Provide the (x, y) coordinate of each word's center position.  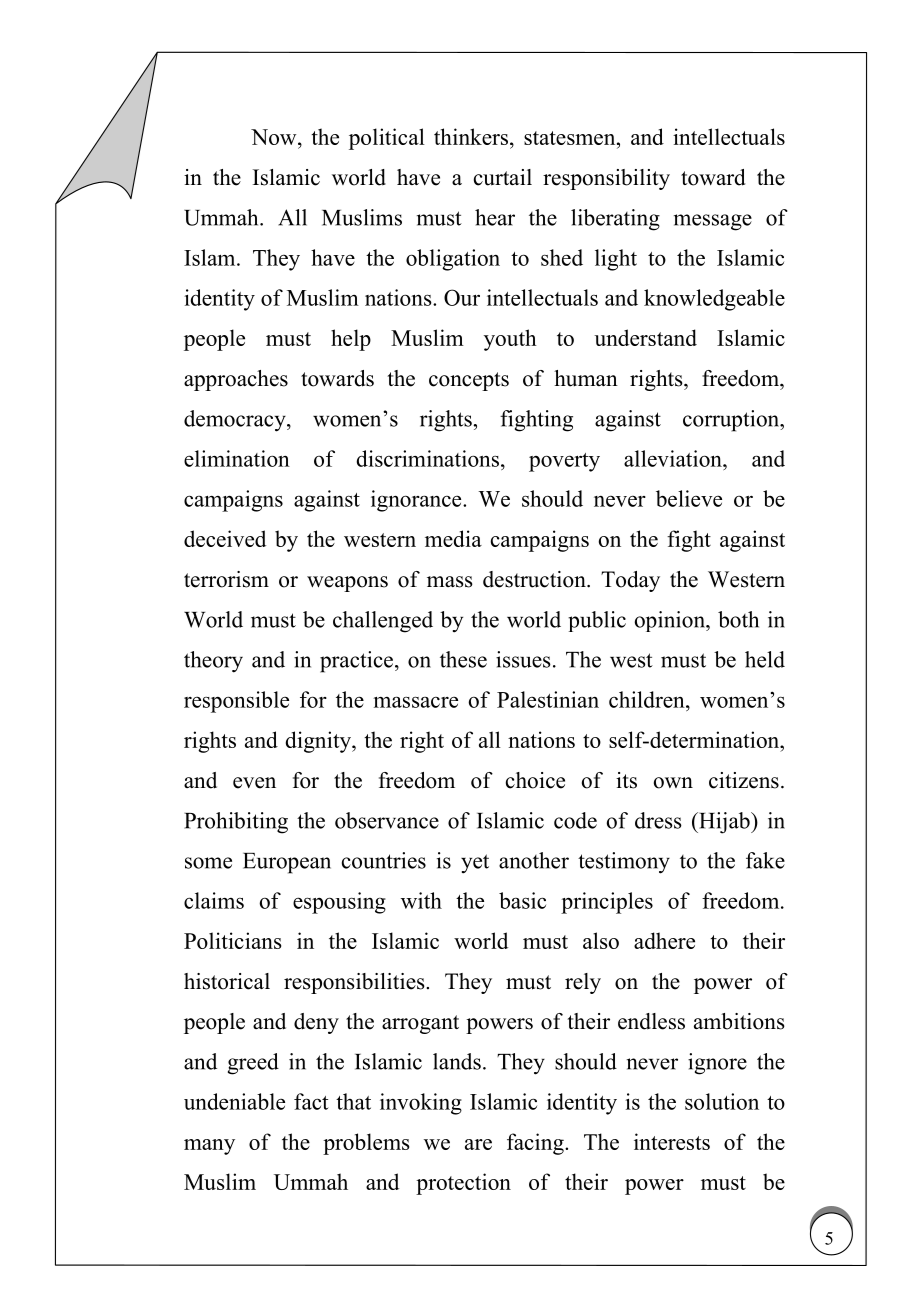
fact (311, 1101)
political (387, 139)
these (463, 659)
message (713, 222)
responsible (236, 702)
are (478, 1144)
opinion (671, 621)
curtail (503, 177)
